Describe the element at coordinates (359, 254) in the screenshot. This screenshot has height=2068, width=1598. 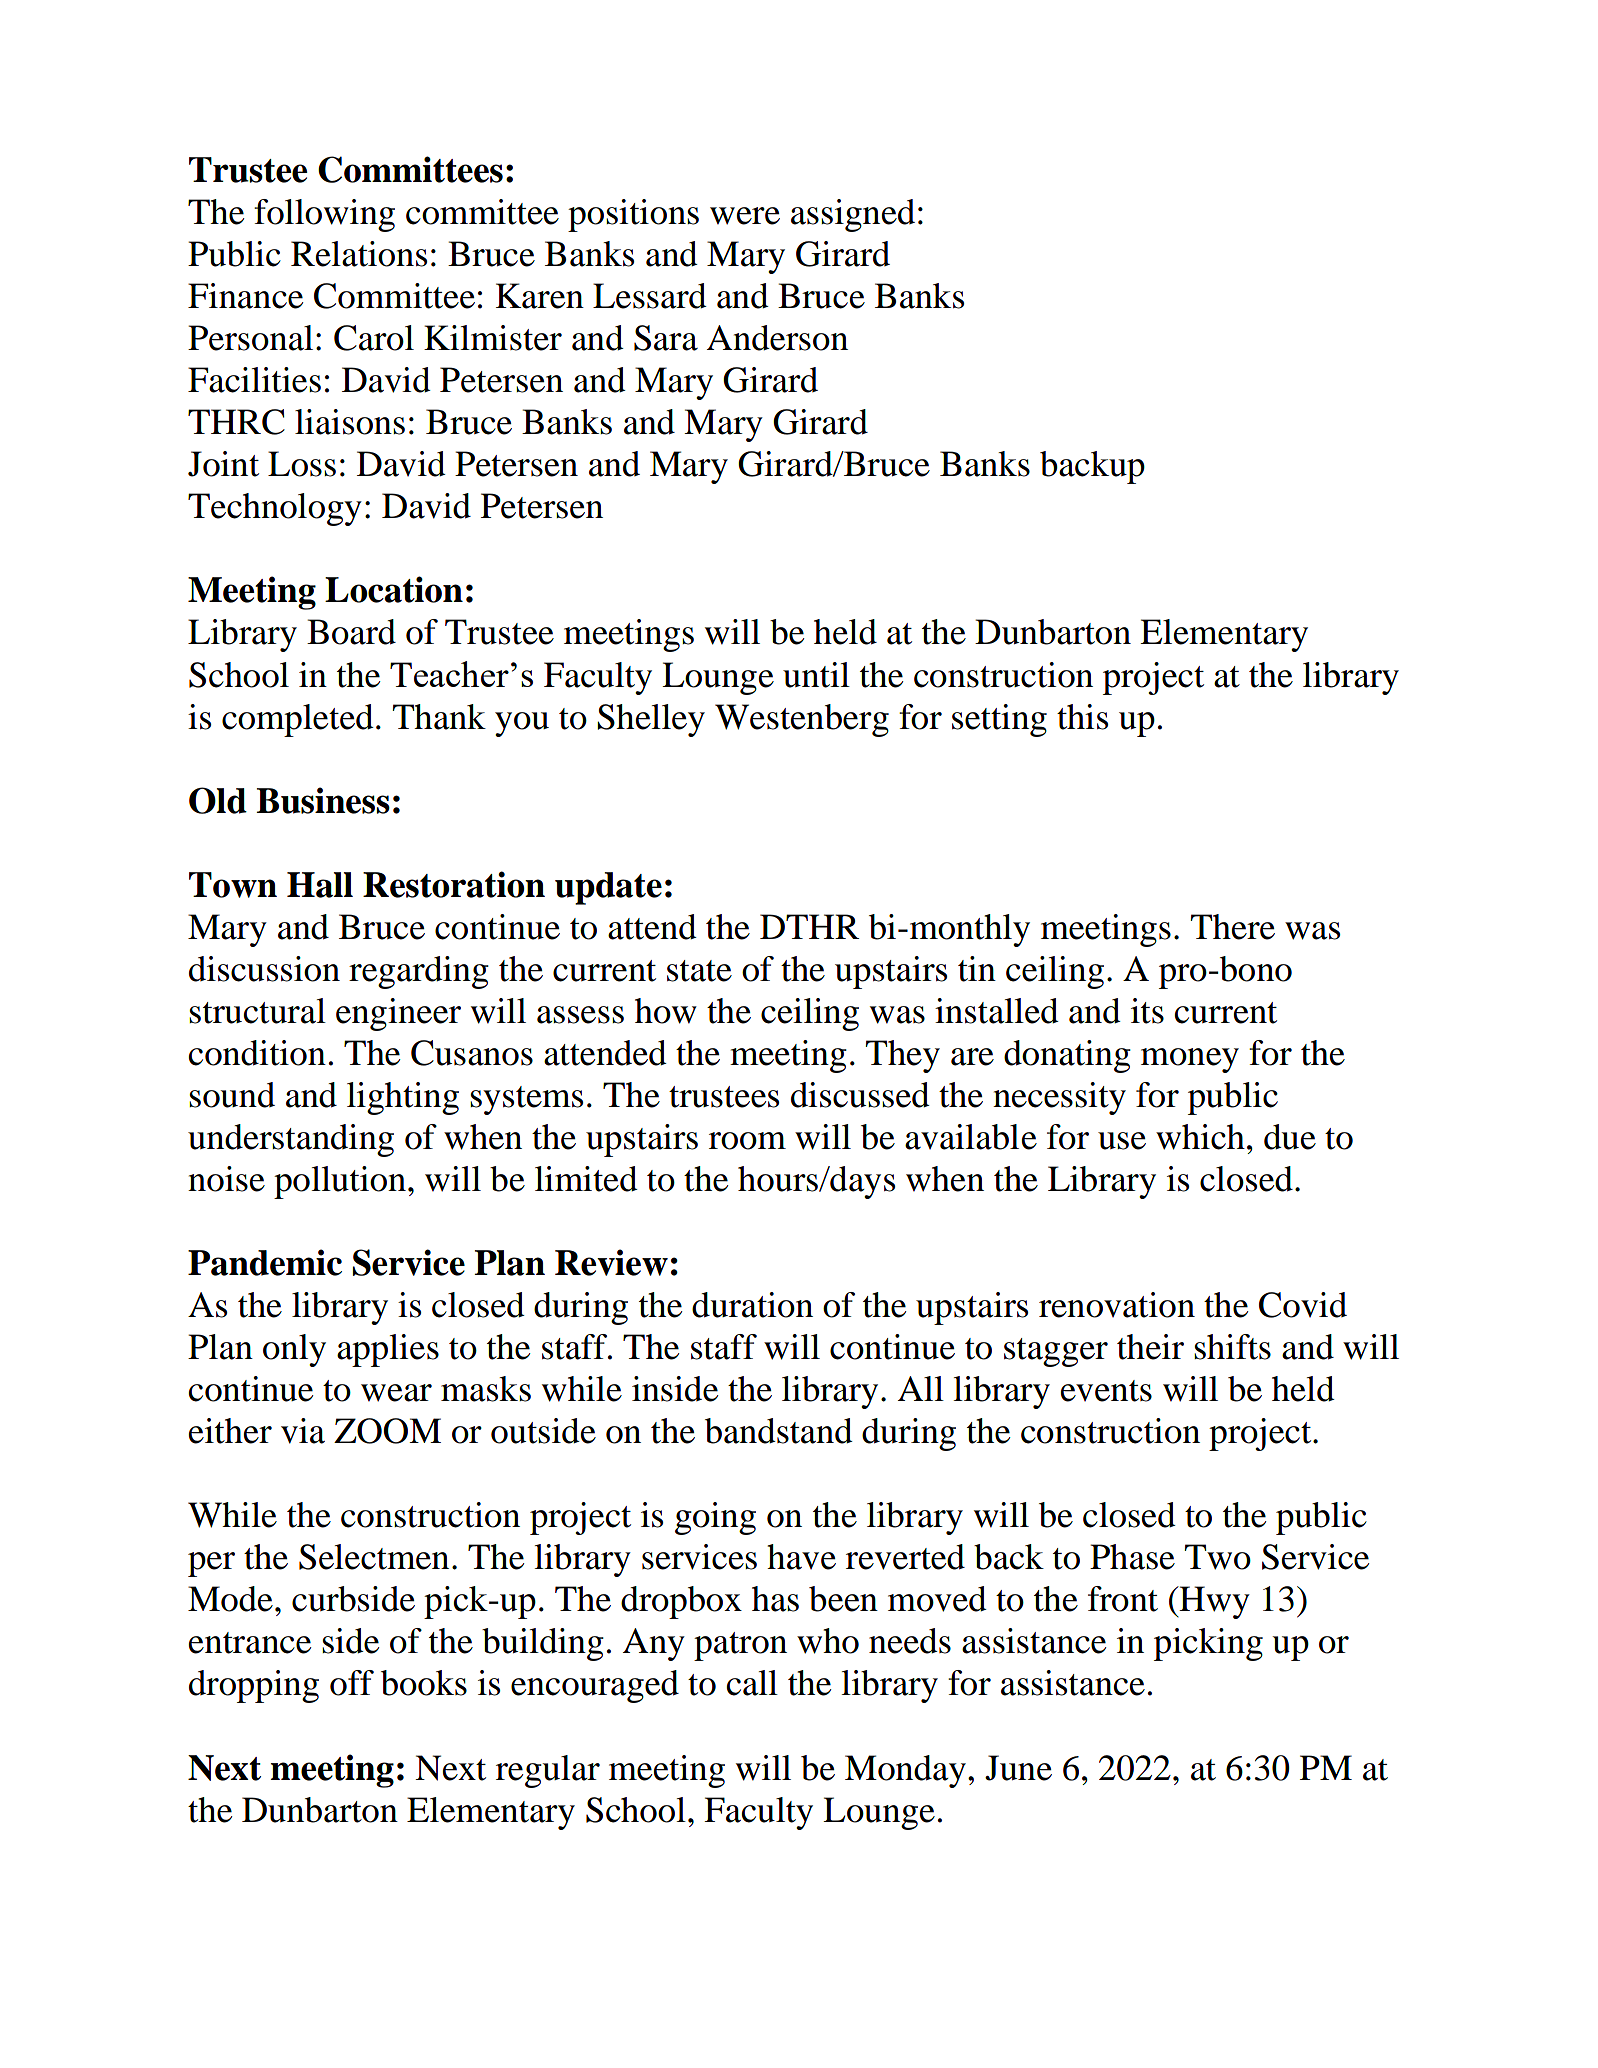
I see `Relations` at that location.
